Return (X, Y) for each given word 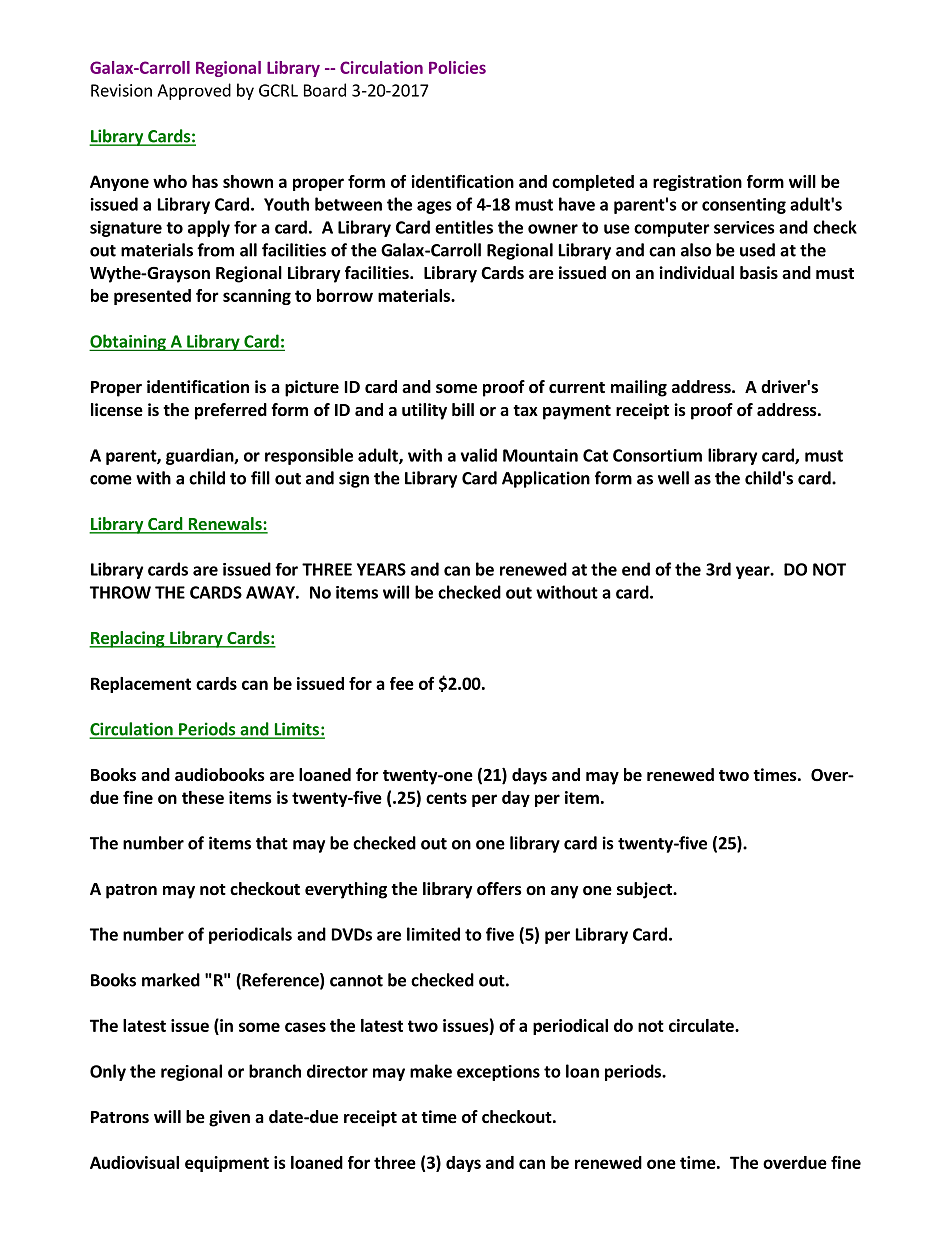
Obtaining (128, 342)
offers (499, 889)
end (636, 569)
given (229, 1118)
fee (402, 683)
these (203, 797)
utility (424, 411)
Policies (457, 67)
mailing (639, 388)
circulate (702, 1025)
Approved (194, 91)
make (431, 1071)
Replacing (128, 639)
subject (645, 890)
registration (697, 183)
